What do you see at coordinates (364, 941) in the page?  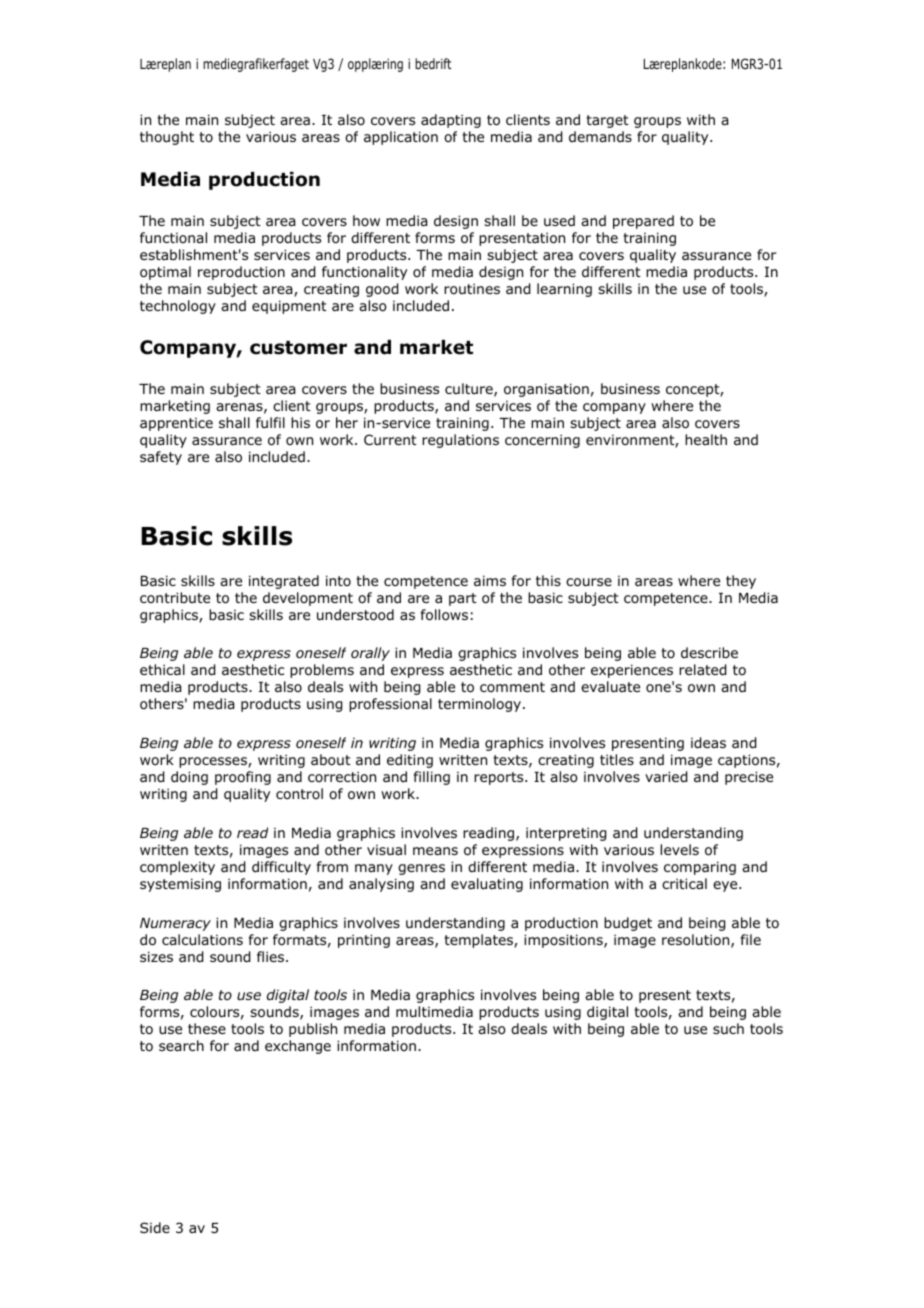 I see `printing` at bounding box center [364, 941].
